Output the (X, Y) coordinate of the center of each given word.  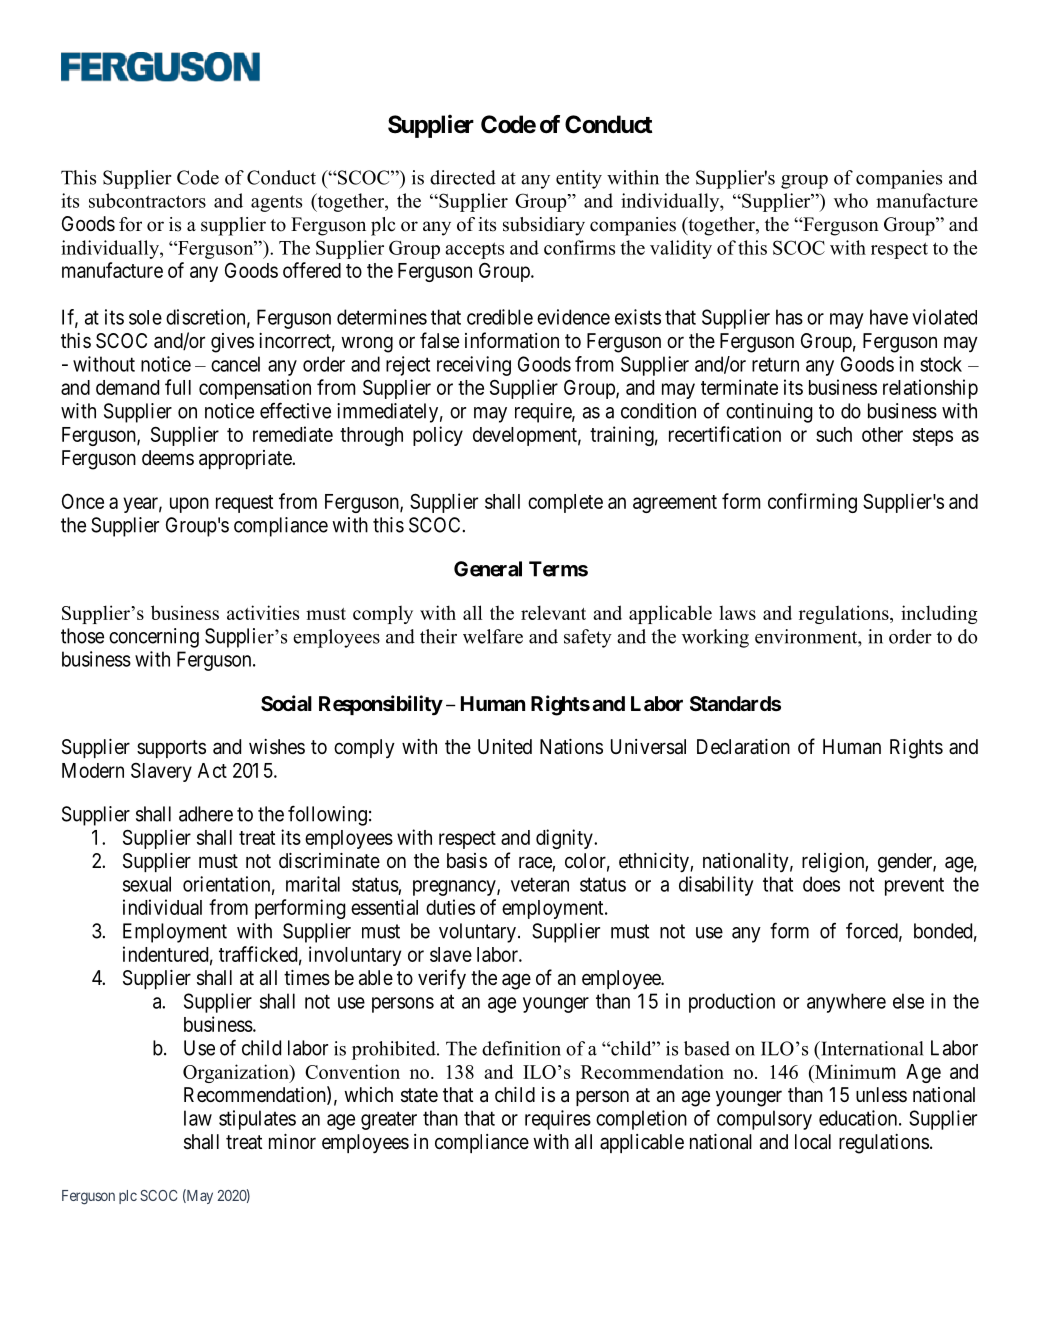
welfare (493, 636)
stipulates (257, 1120)
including (939, 614)
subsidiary (544, 226)
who (851, 200)
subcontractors (147, 200)
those (82, 636)
